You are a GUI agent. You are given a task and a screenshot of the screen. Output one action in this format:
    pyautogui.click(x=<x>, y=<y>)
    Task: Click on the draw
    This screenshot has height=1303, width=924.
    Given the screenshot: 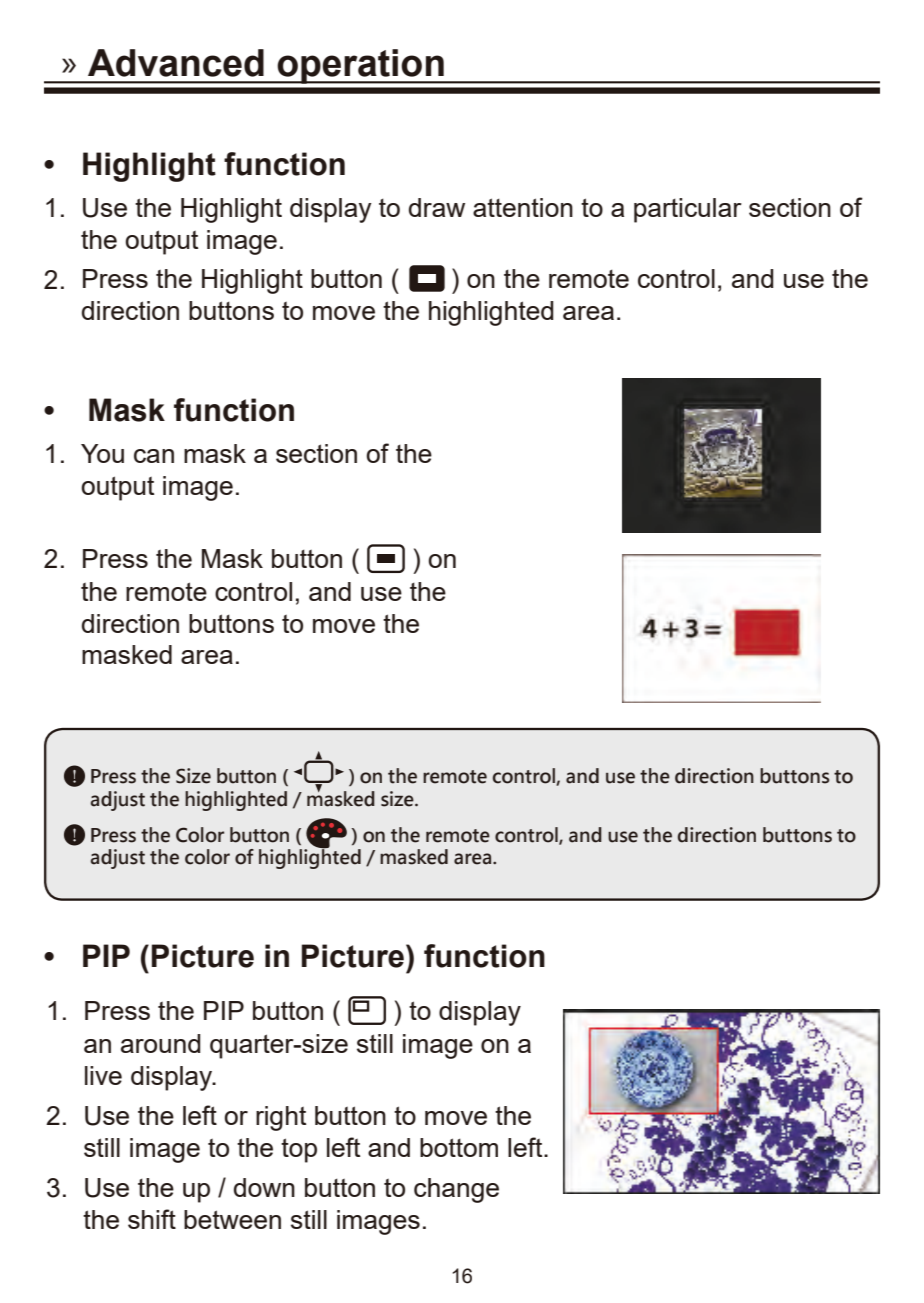 What is the action you would take?
    pyautogui.click(x=437, y=207)
